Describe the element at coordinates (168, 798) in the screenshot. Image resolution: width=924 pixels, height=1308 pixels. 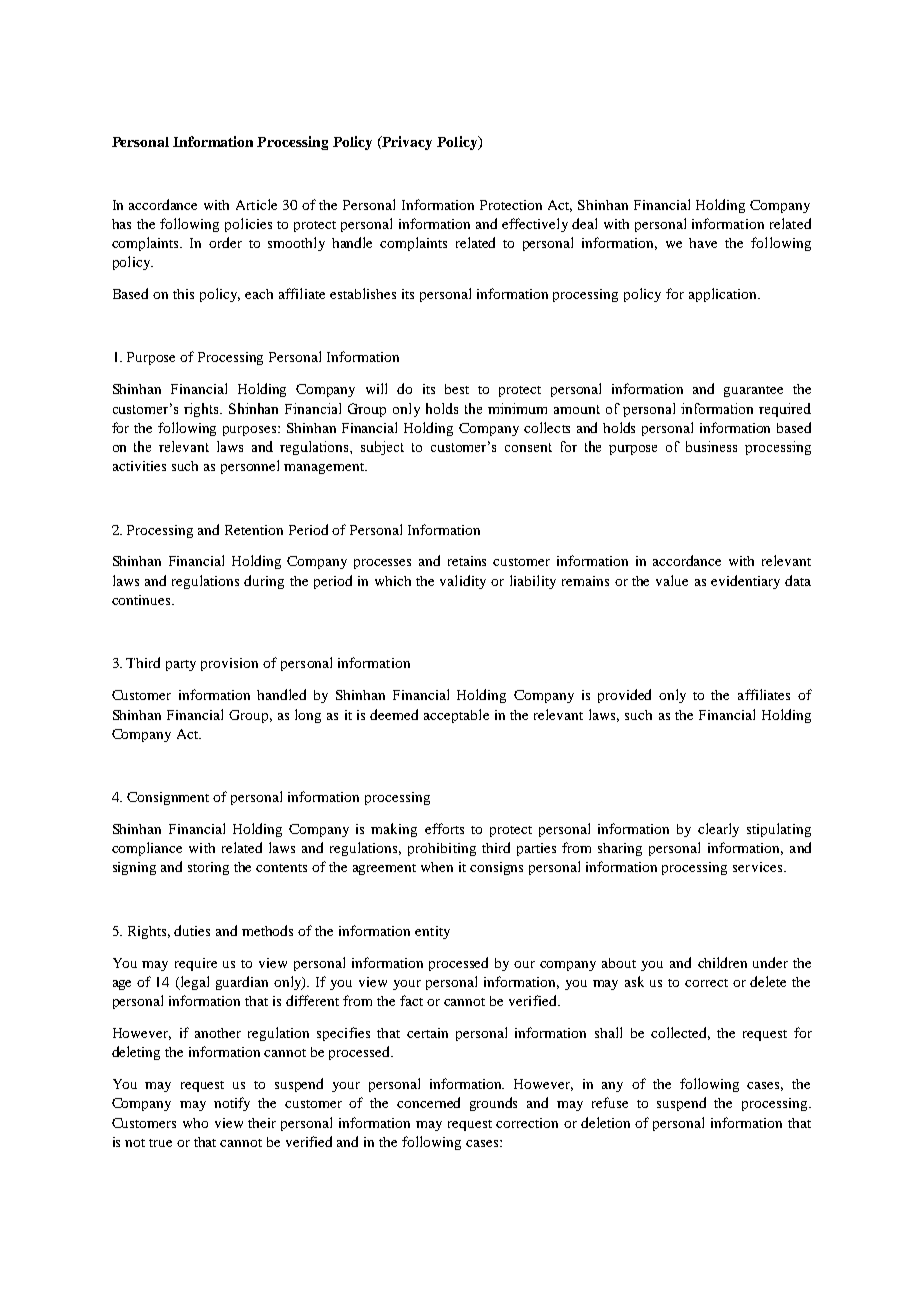
I see `Consignment` at that location.
